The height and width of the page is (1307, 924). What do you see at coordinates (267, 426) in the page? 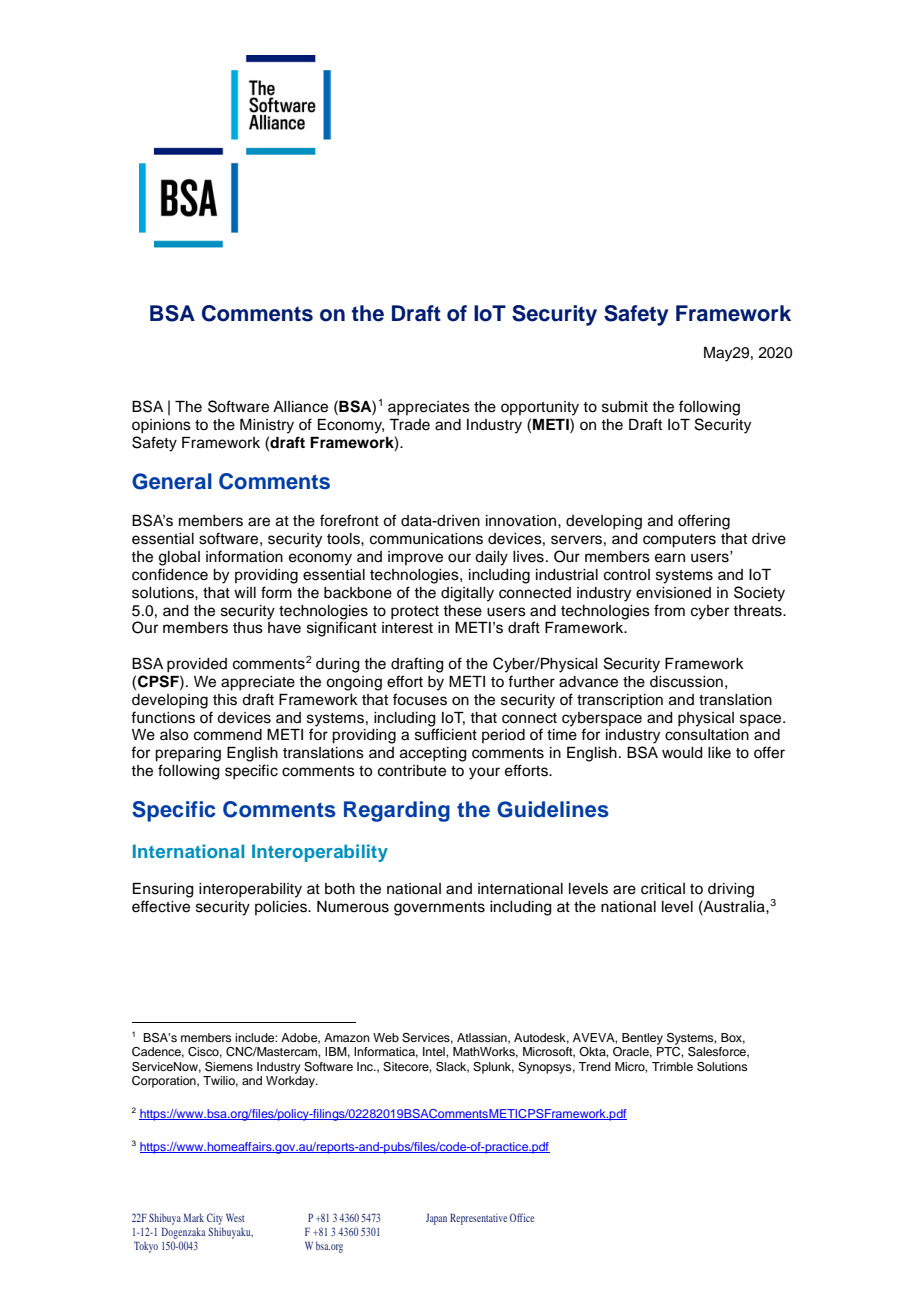
I see `Ministry` at bounding box center [267, 426].
